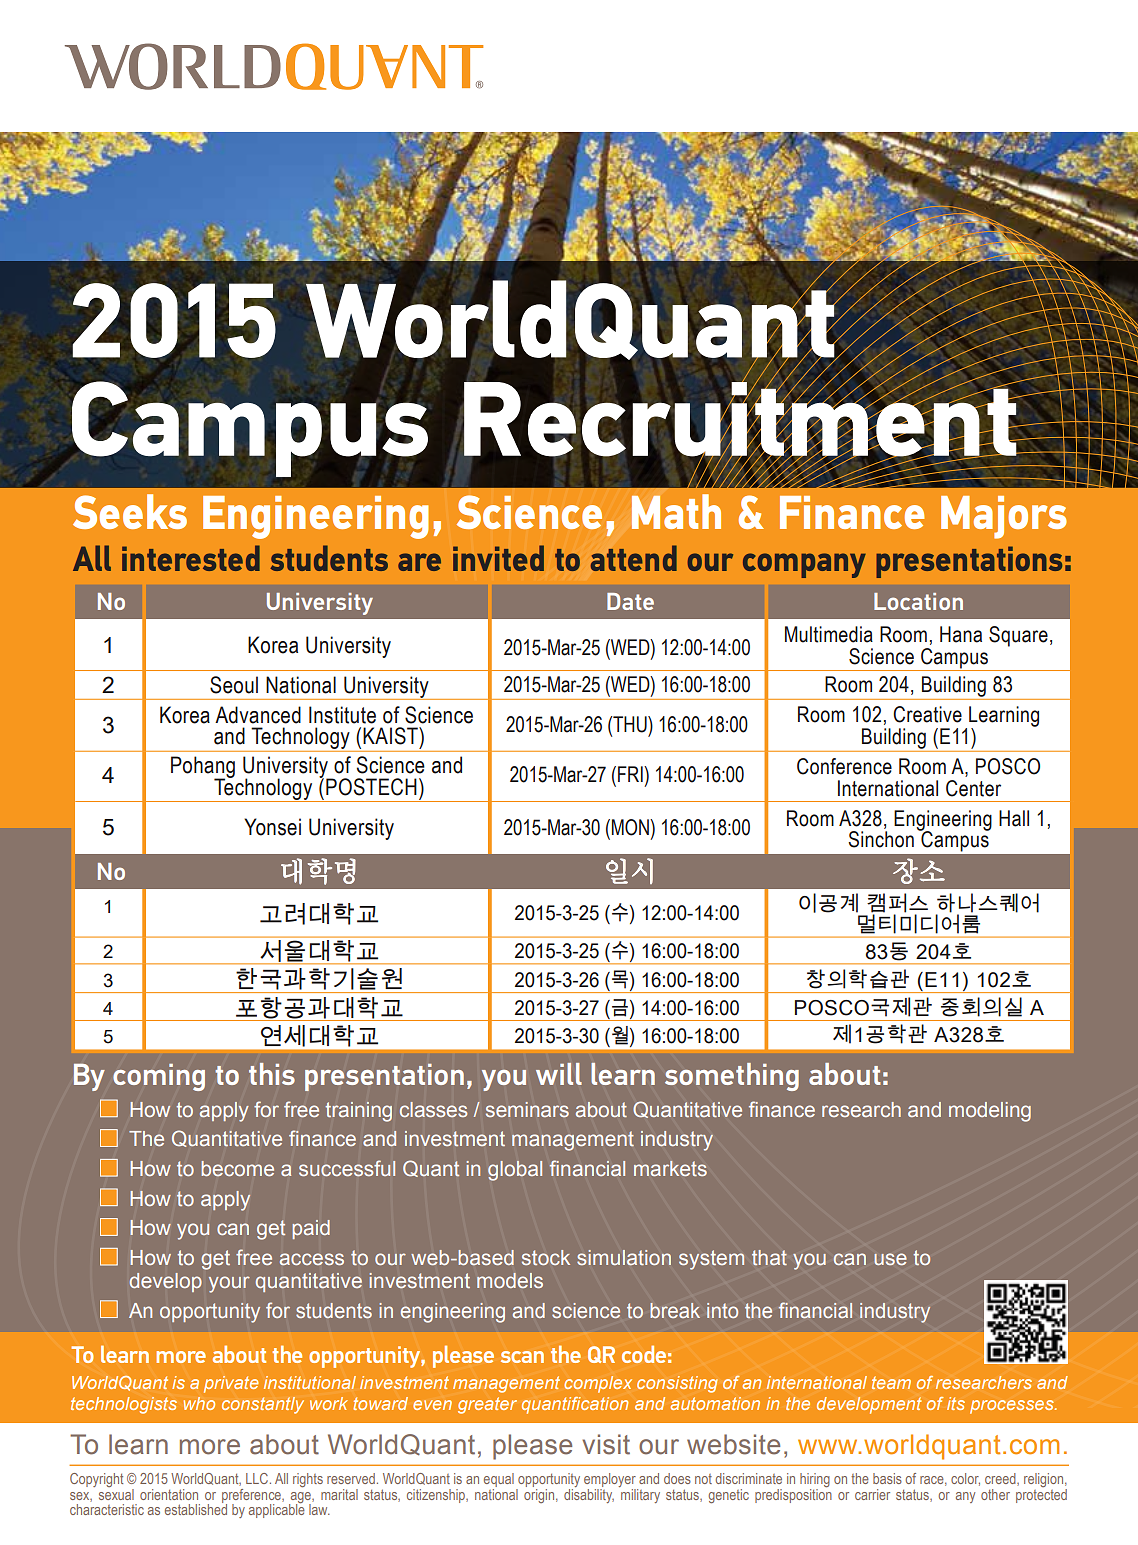 Image resolution: width=1138 pixels, height=1545 pixels. What do you see at coordinates (990, 1112) in the screenshot?
I see `modeling` at bounding box center [990, 1112].
